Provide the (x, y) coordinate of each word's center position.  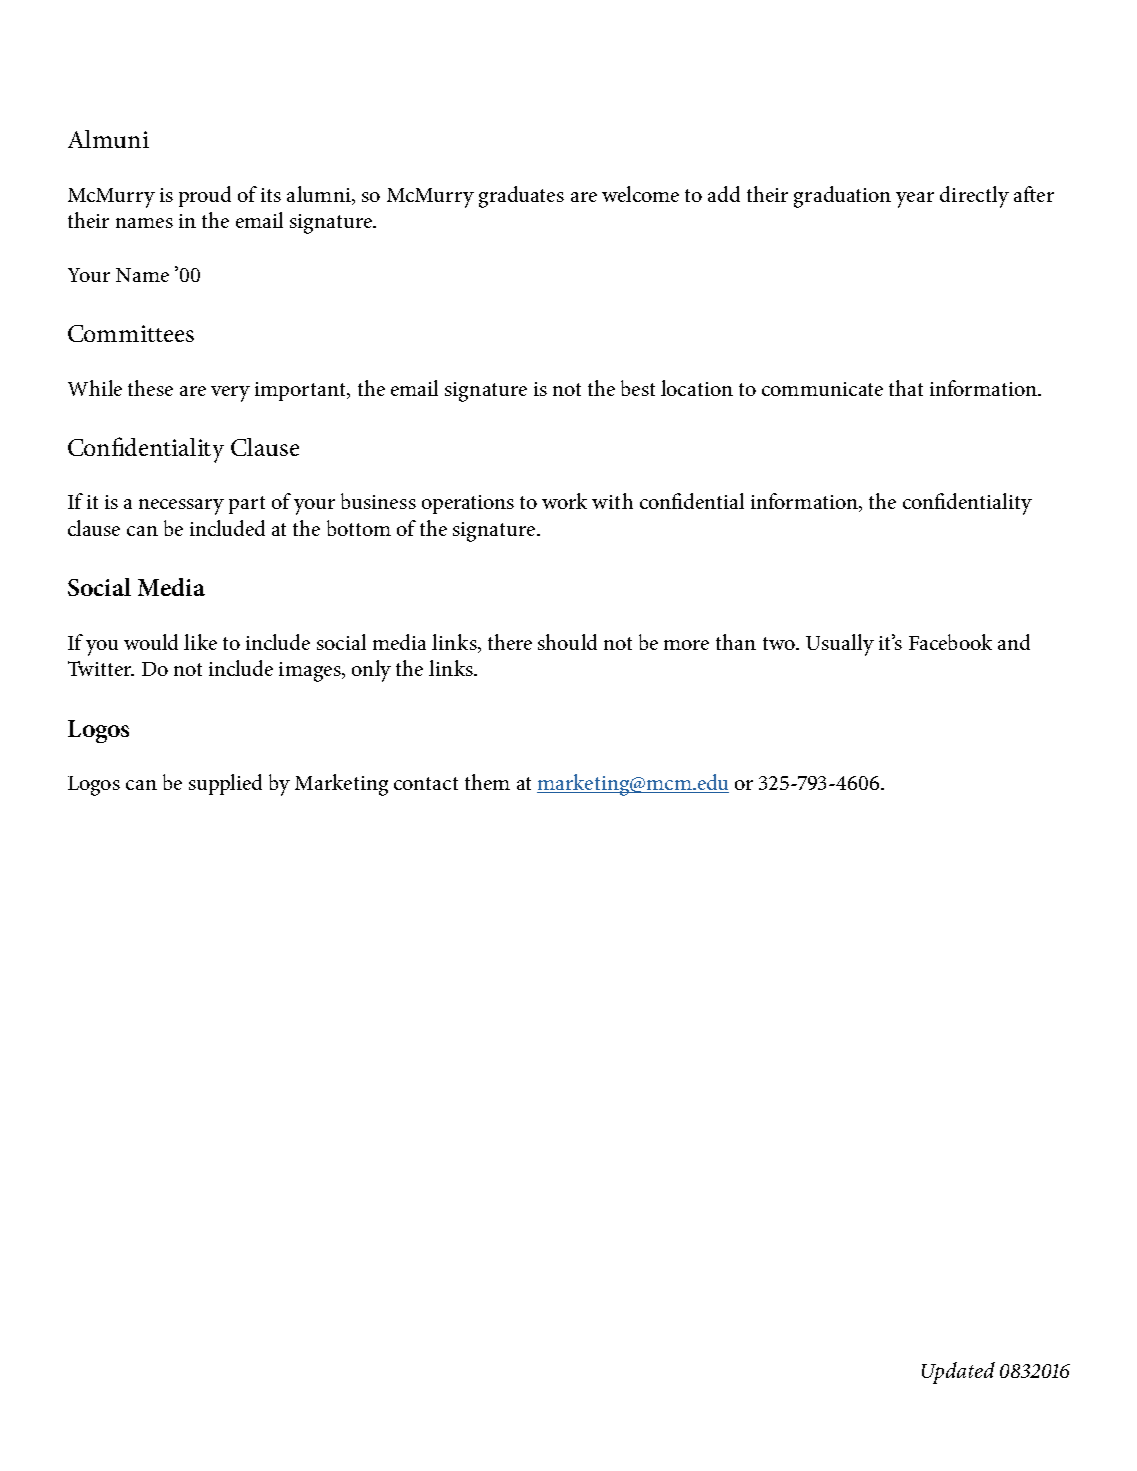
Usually (840, 645)
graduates (521, 197)
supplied (225, 784)
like (200, 642)
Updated (958, 1373)
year (915, 200)
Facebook (950, 642)
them (487, 782)
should (567, 642)
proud (205, 196)
